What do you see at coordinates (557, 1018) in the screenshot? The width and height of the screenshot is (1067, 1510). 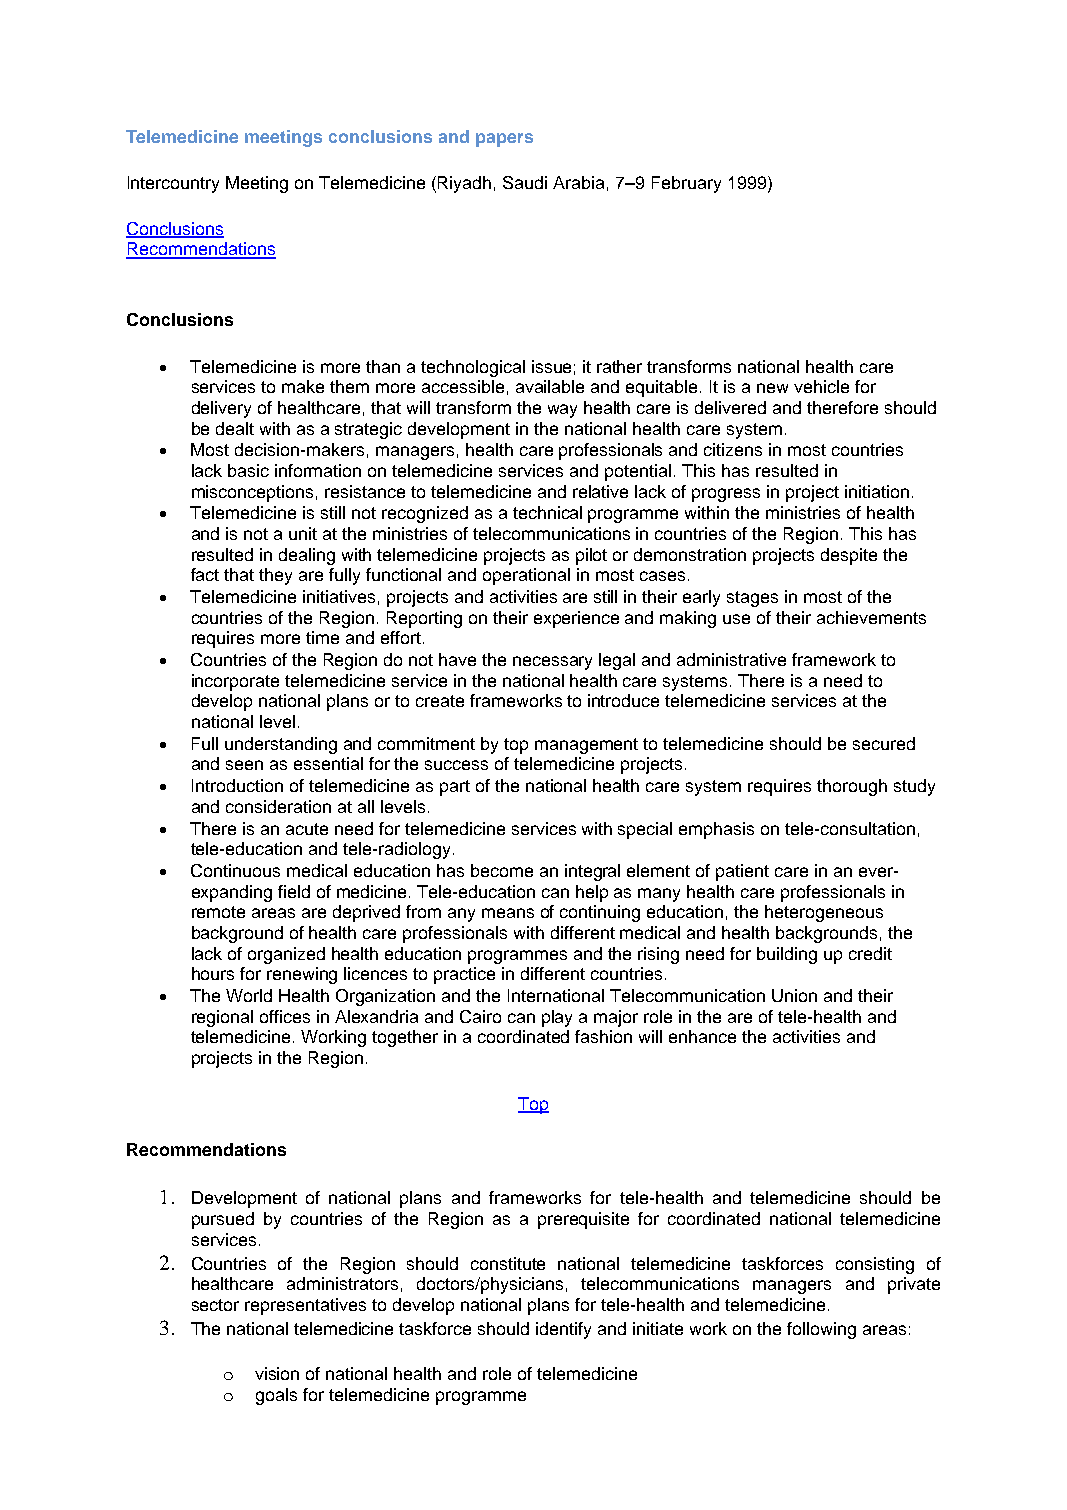 I see `play` at bounding box center [557, 1018].
